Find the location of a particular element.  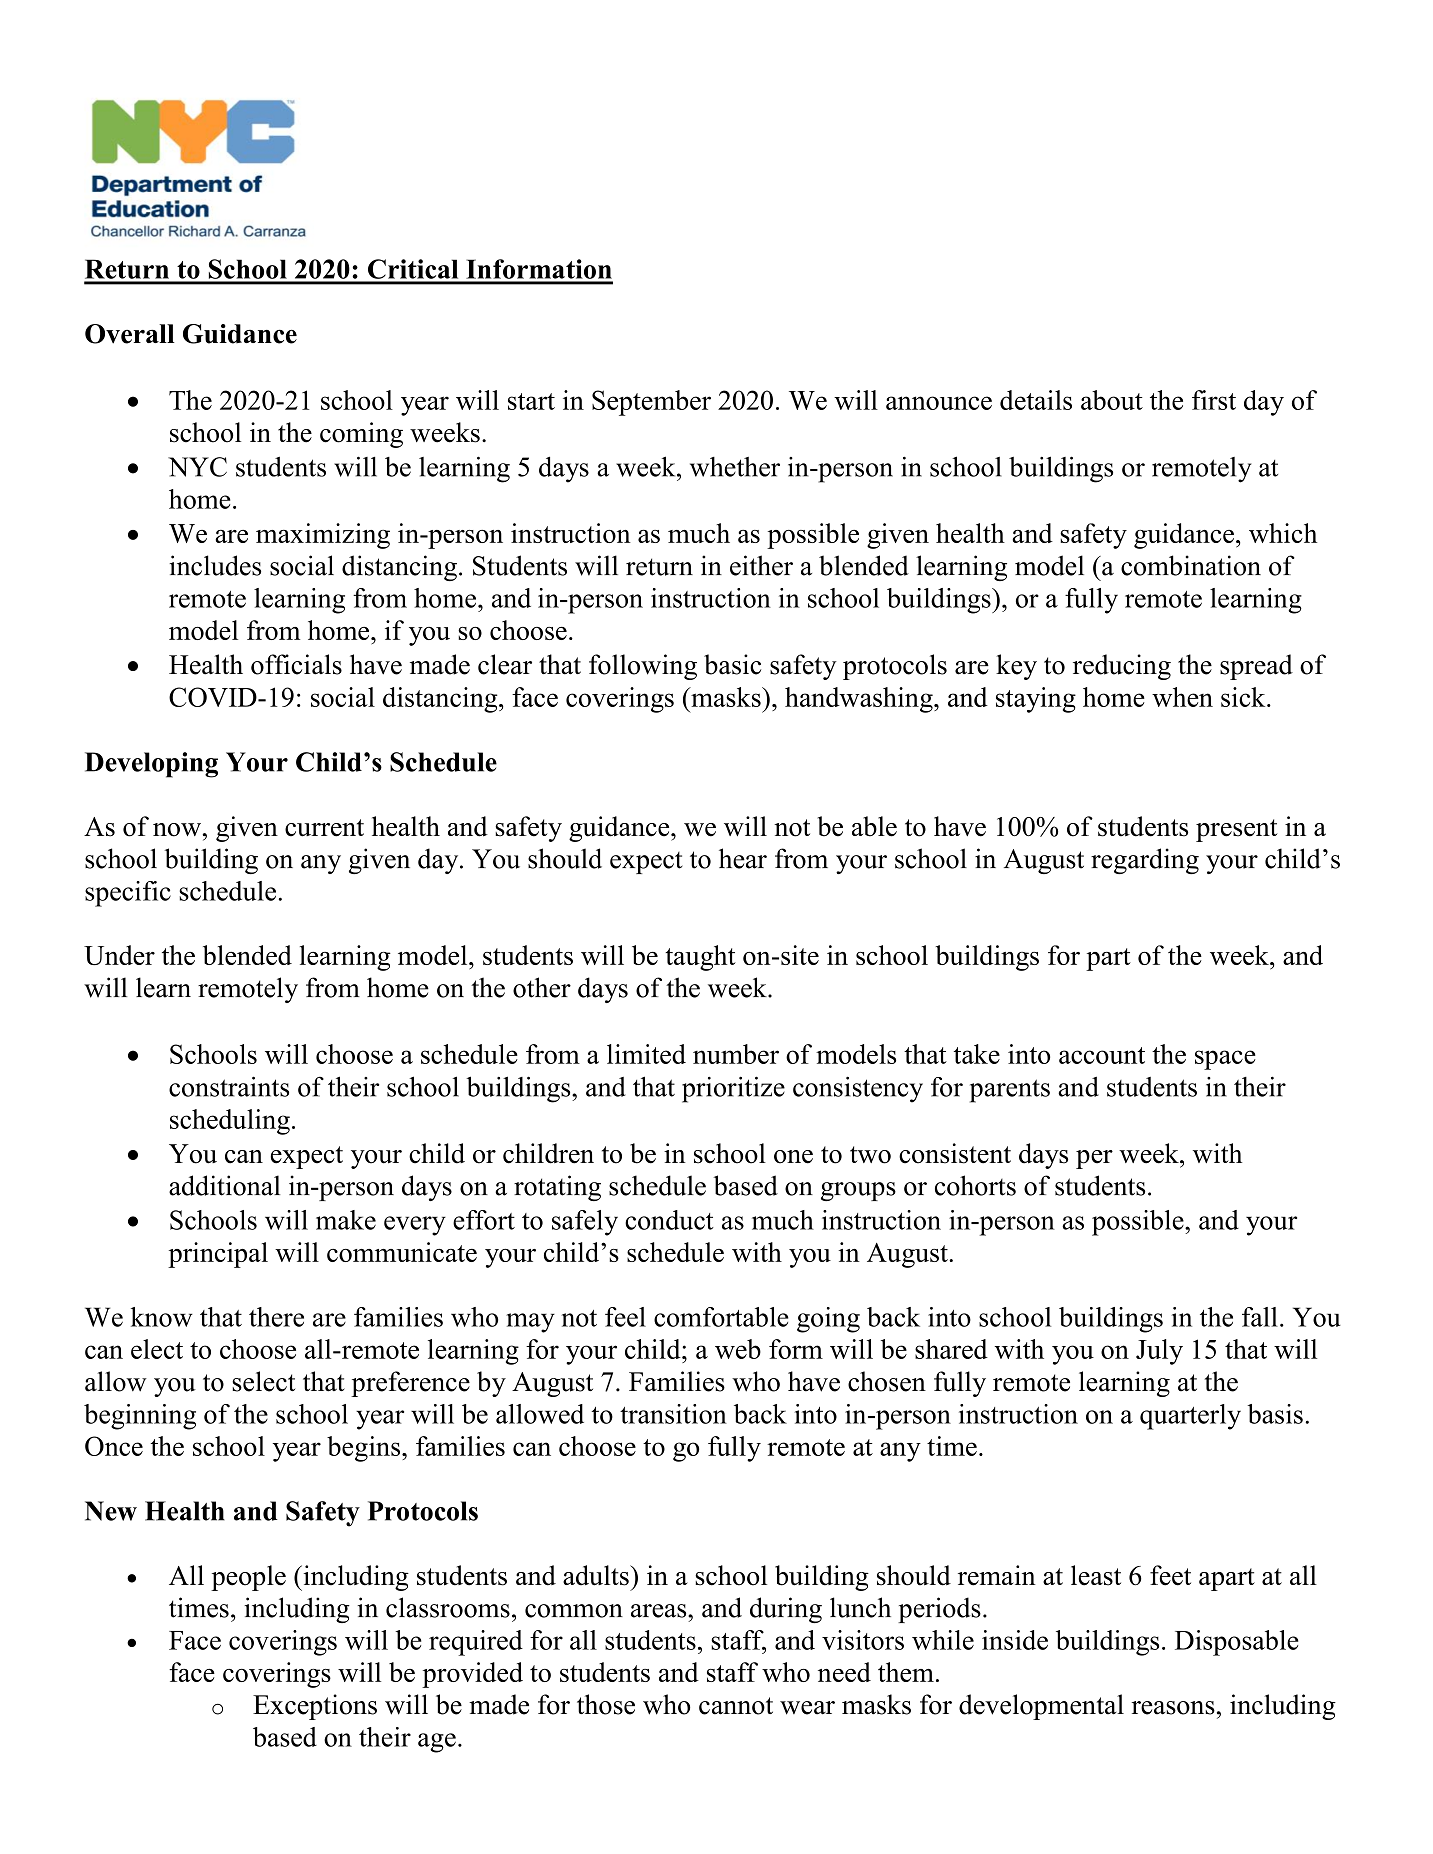

reducing is located at coordinates (1122, 667).
